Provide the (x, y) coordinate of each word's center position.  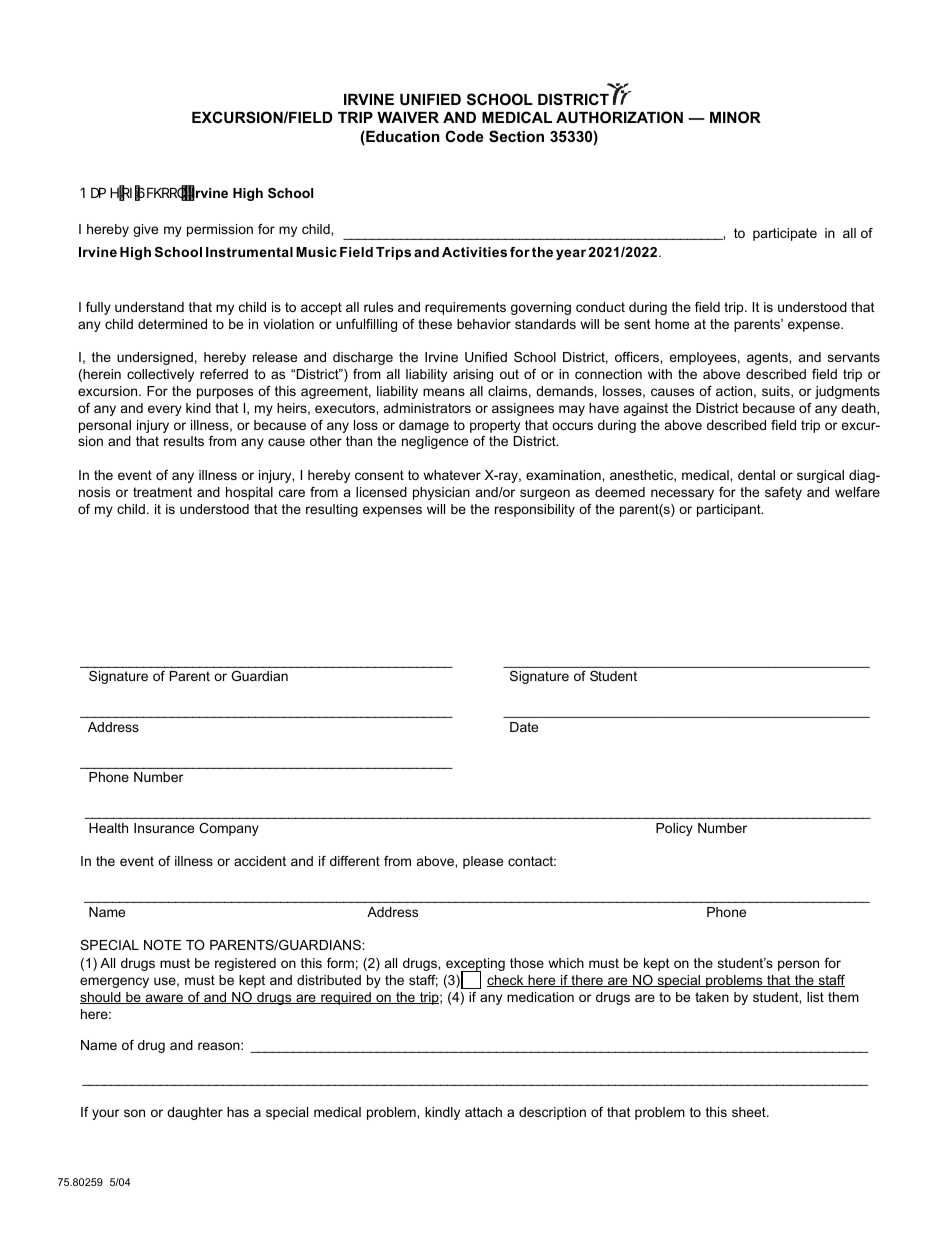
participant (730, 510)
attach (483, 1112)
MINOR (735, 117)
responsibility (535, 510)
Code (464, 136)
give (145, 230)
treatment (162, 492)
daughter (195, 1113)
